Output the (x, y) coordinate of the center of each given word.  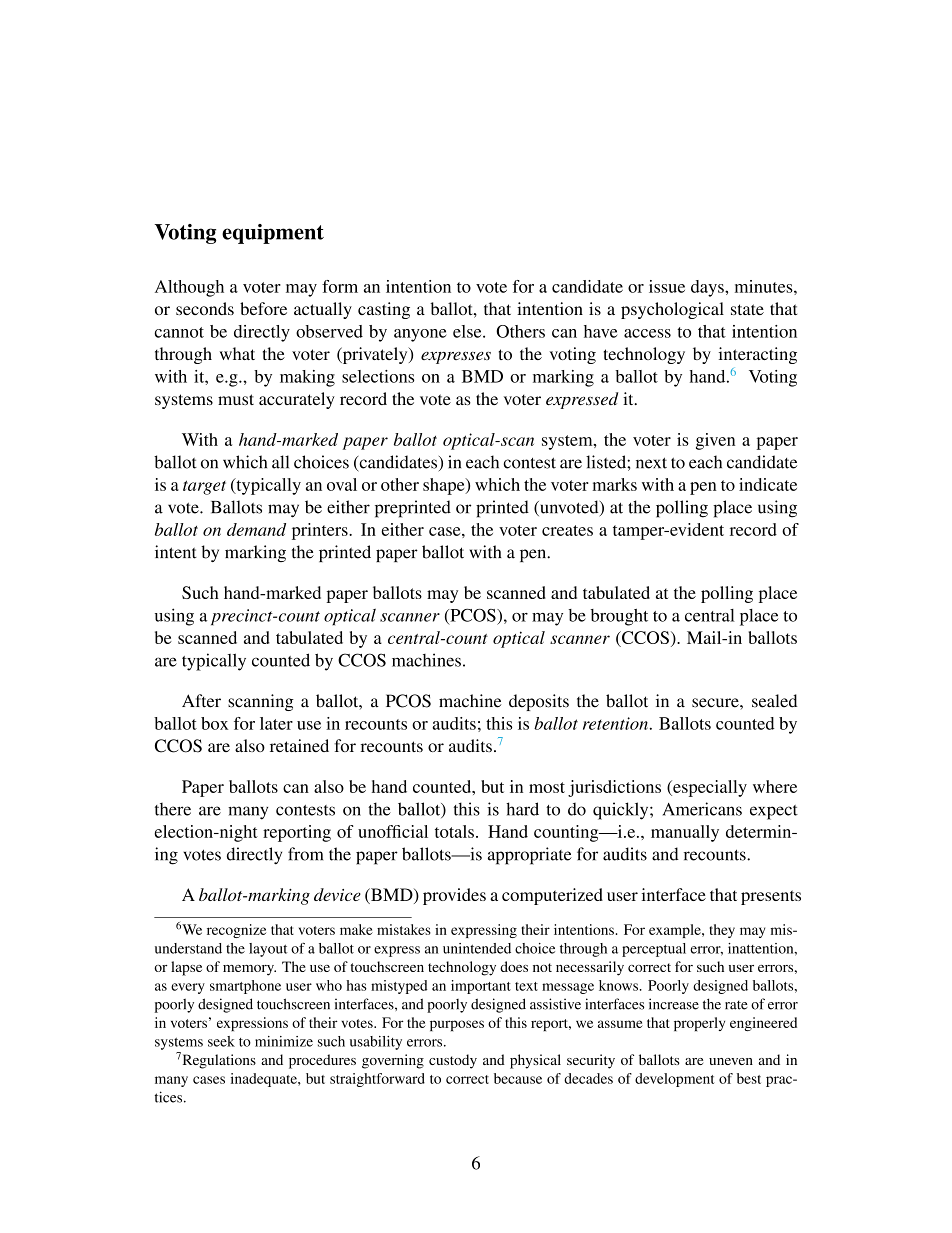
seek (221, 1041)
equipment (273, 234)
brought (619, 617)
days (708, 288)
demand (256, 529)
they (722, 931)
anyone (420, 335)
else (468, 331)
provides (454, 896)
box (215, 723)
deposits (539, 702)
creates (567, 530)
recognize (236, 931)
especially (709, 788)
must (236, 399)
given (715, 441)
